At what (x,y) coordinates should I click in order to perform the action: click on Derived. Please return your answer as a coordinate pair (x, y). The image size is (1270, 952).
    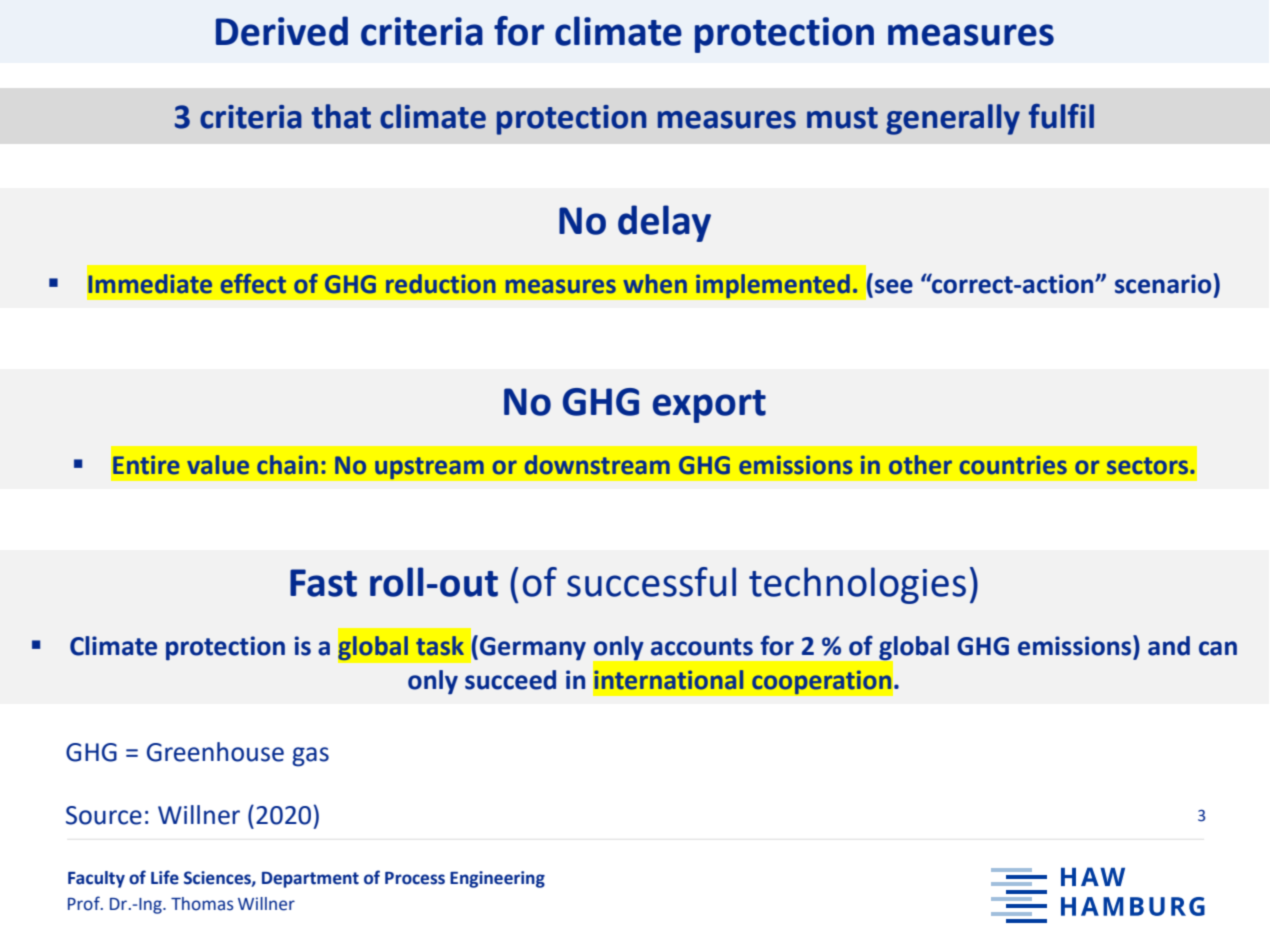
    Looking at the image, I should click on (282, 31).
